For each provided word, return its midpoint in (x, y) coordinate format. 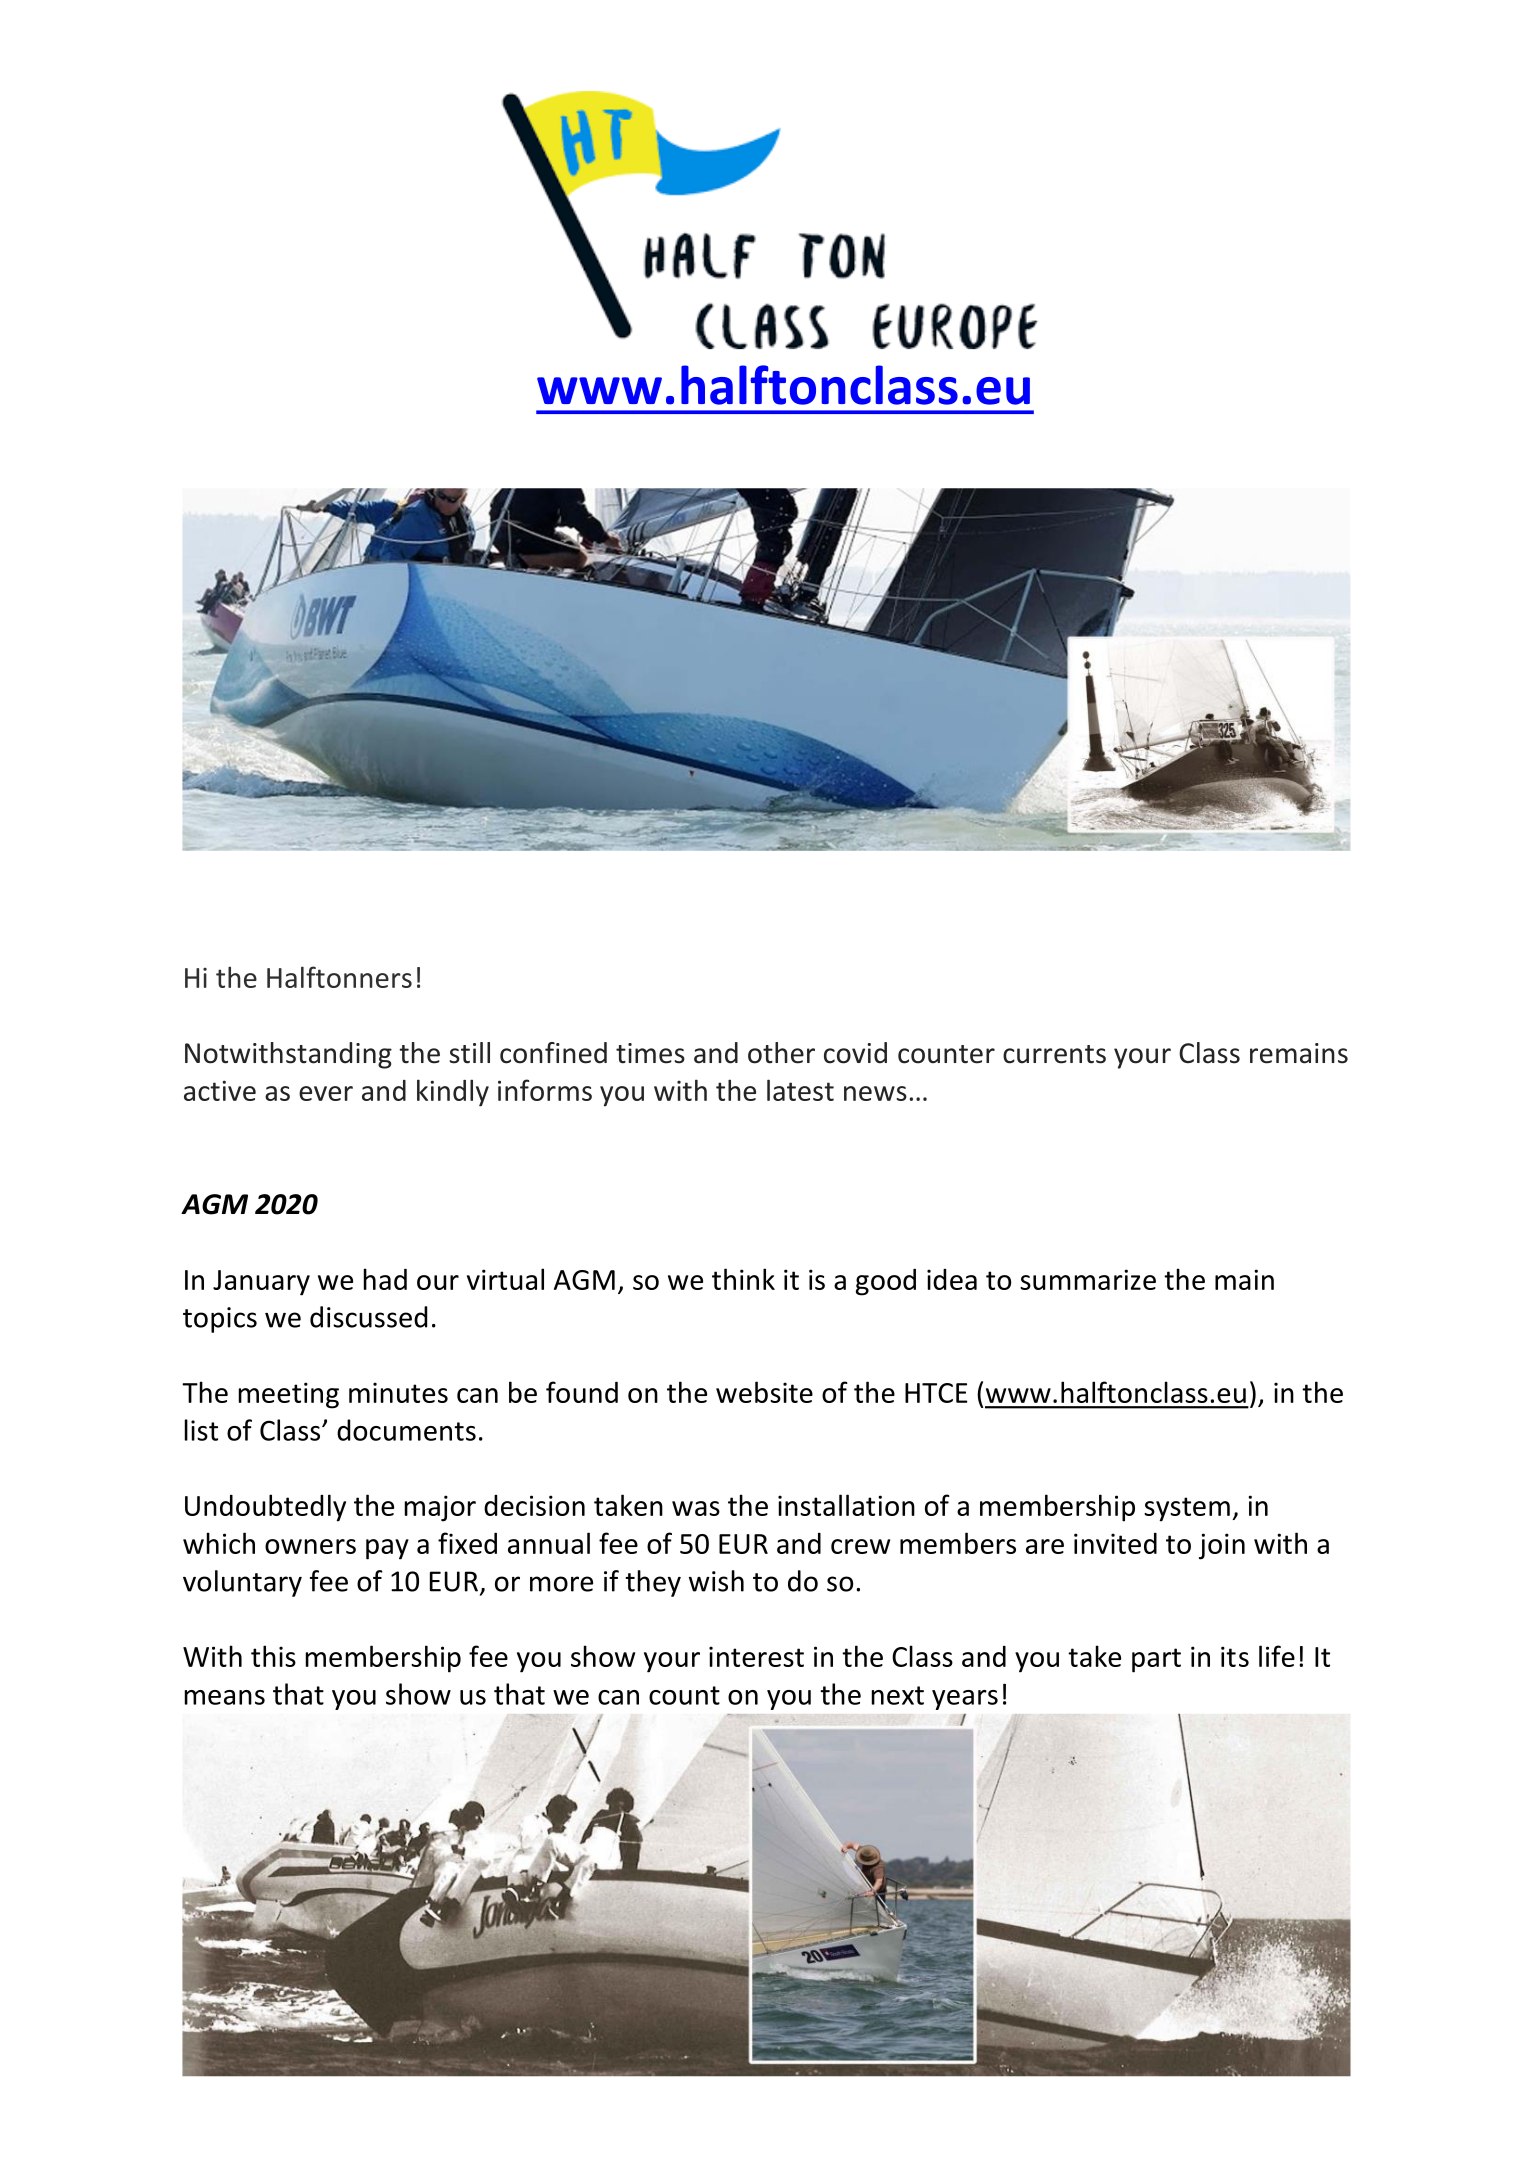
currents (1054, 1054)
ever (326, 1093)
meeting (289, 1395)
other (781, 1053)
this (273, 1656)
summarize (1088, 1279)
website (764, 1392)
